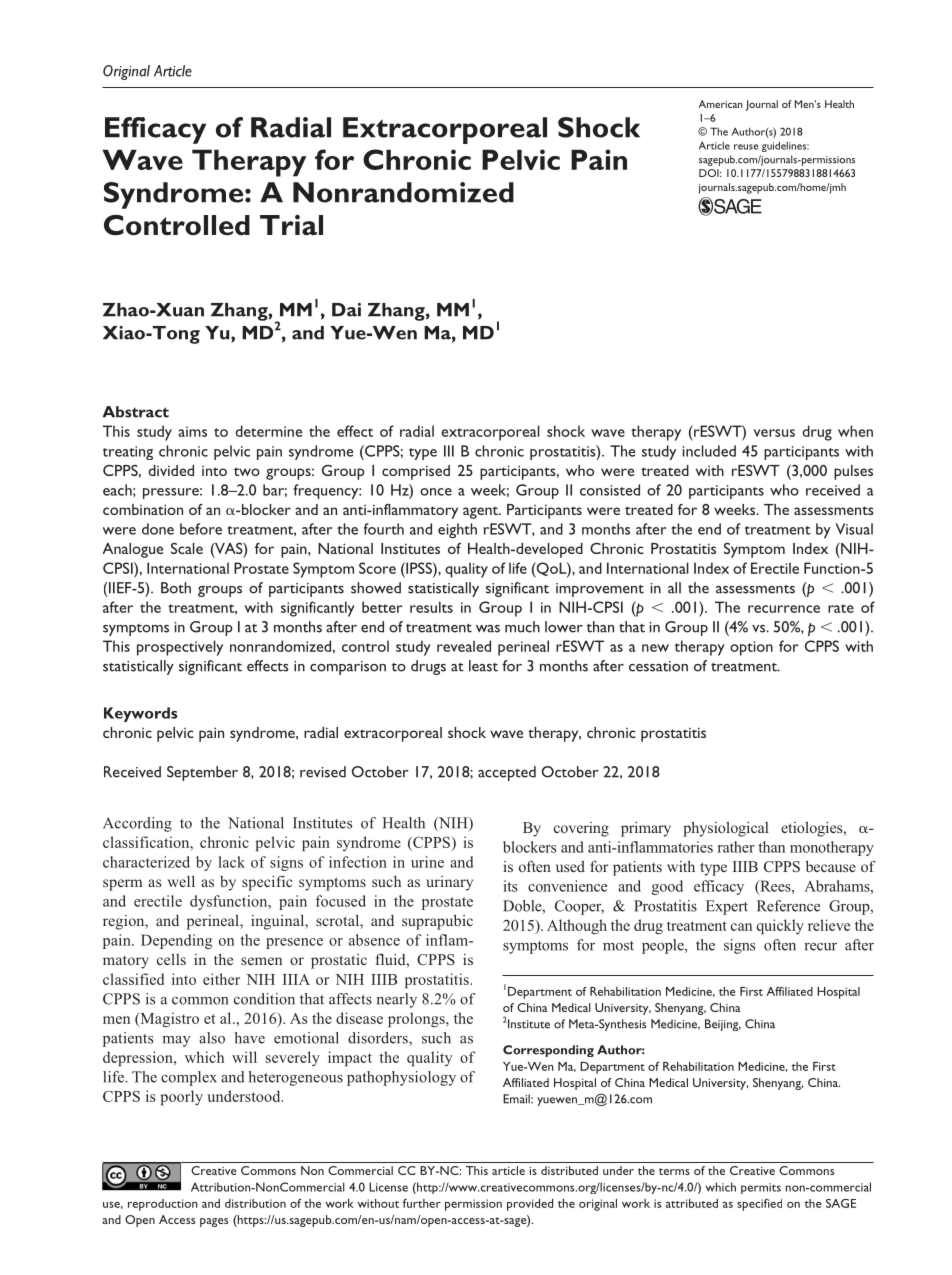 The height and width of the page is (1275, 952). I want to click on Trial, so click(291, 225).
